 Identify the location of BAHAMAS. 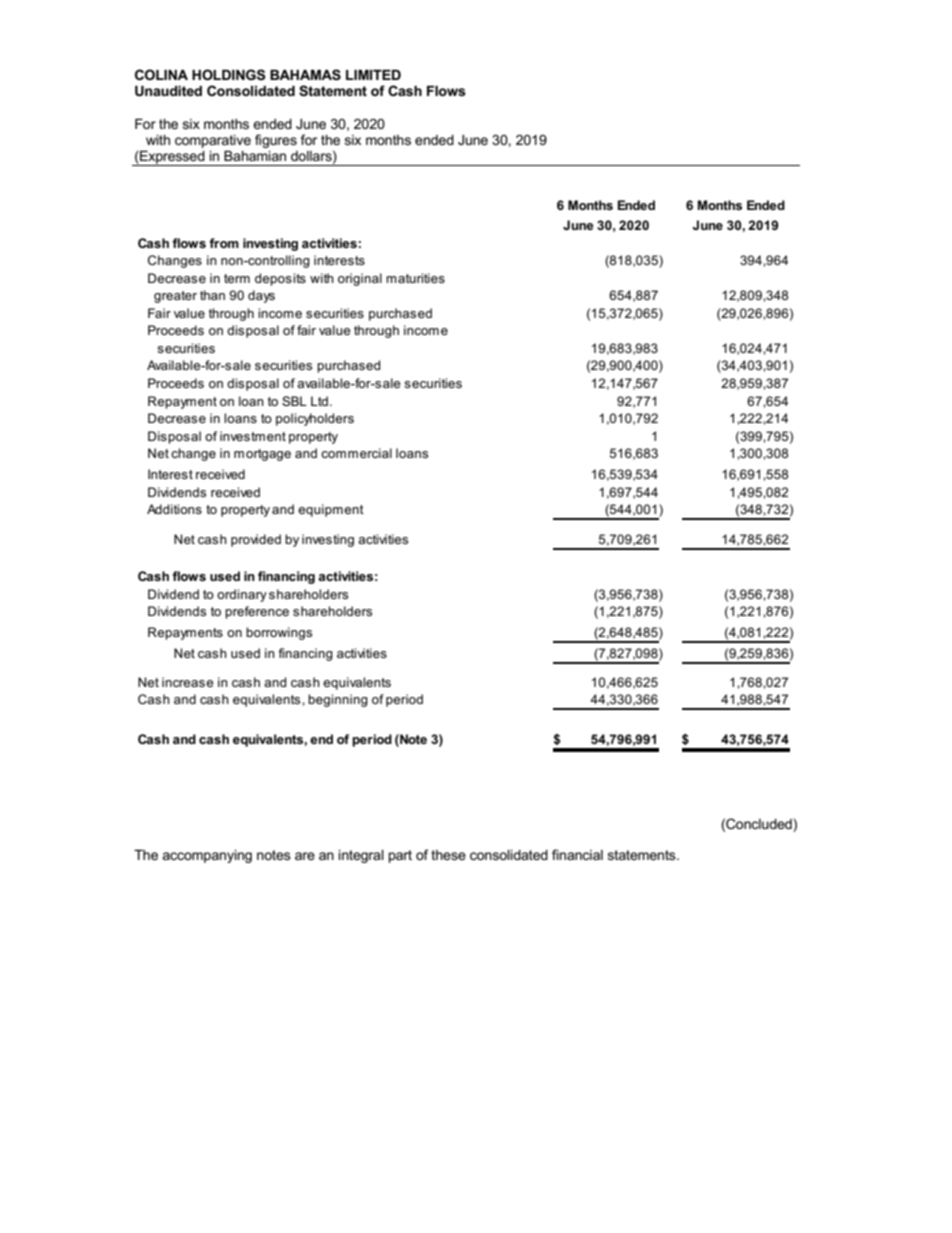
(305, 75).
